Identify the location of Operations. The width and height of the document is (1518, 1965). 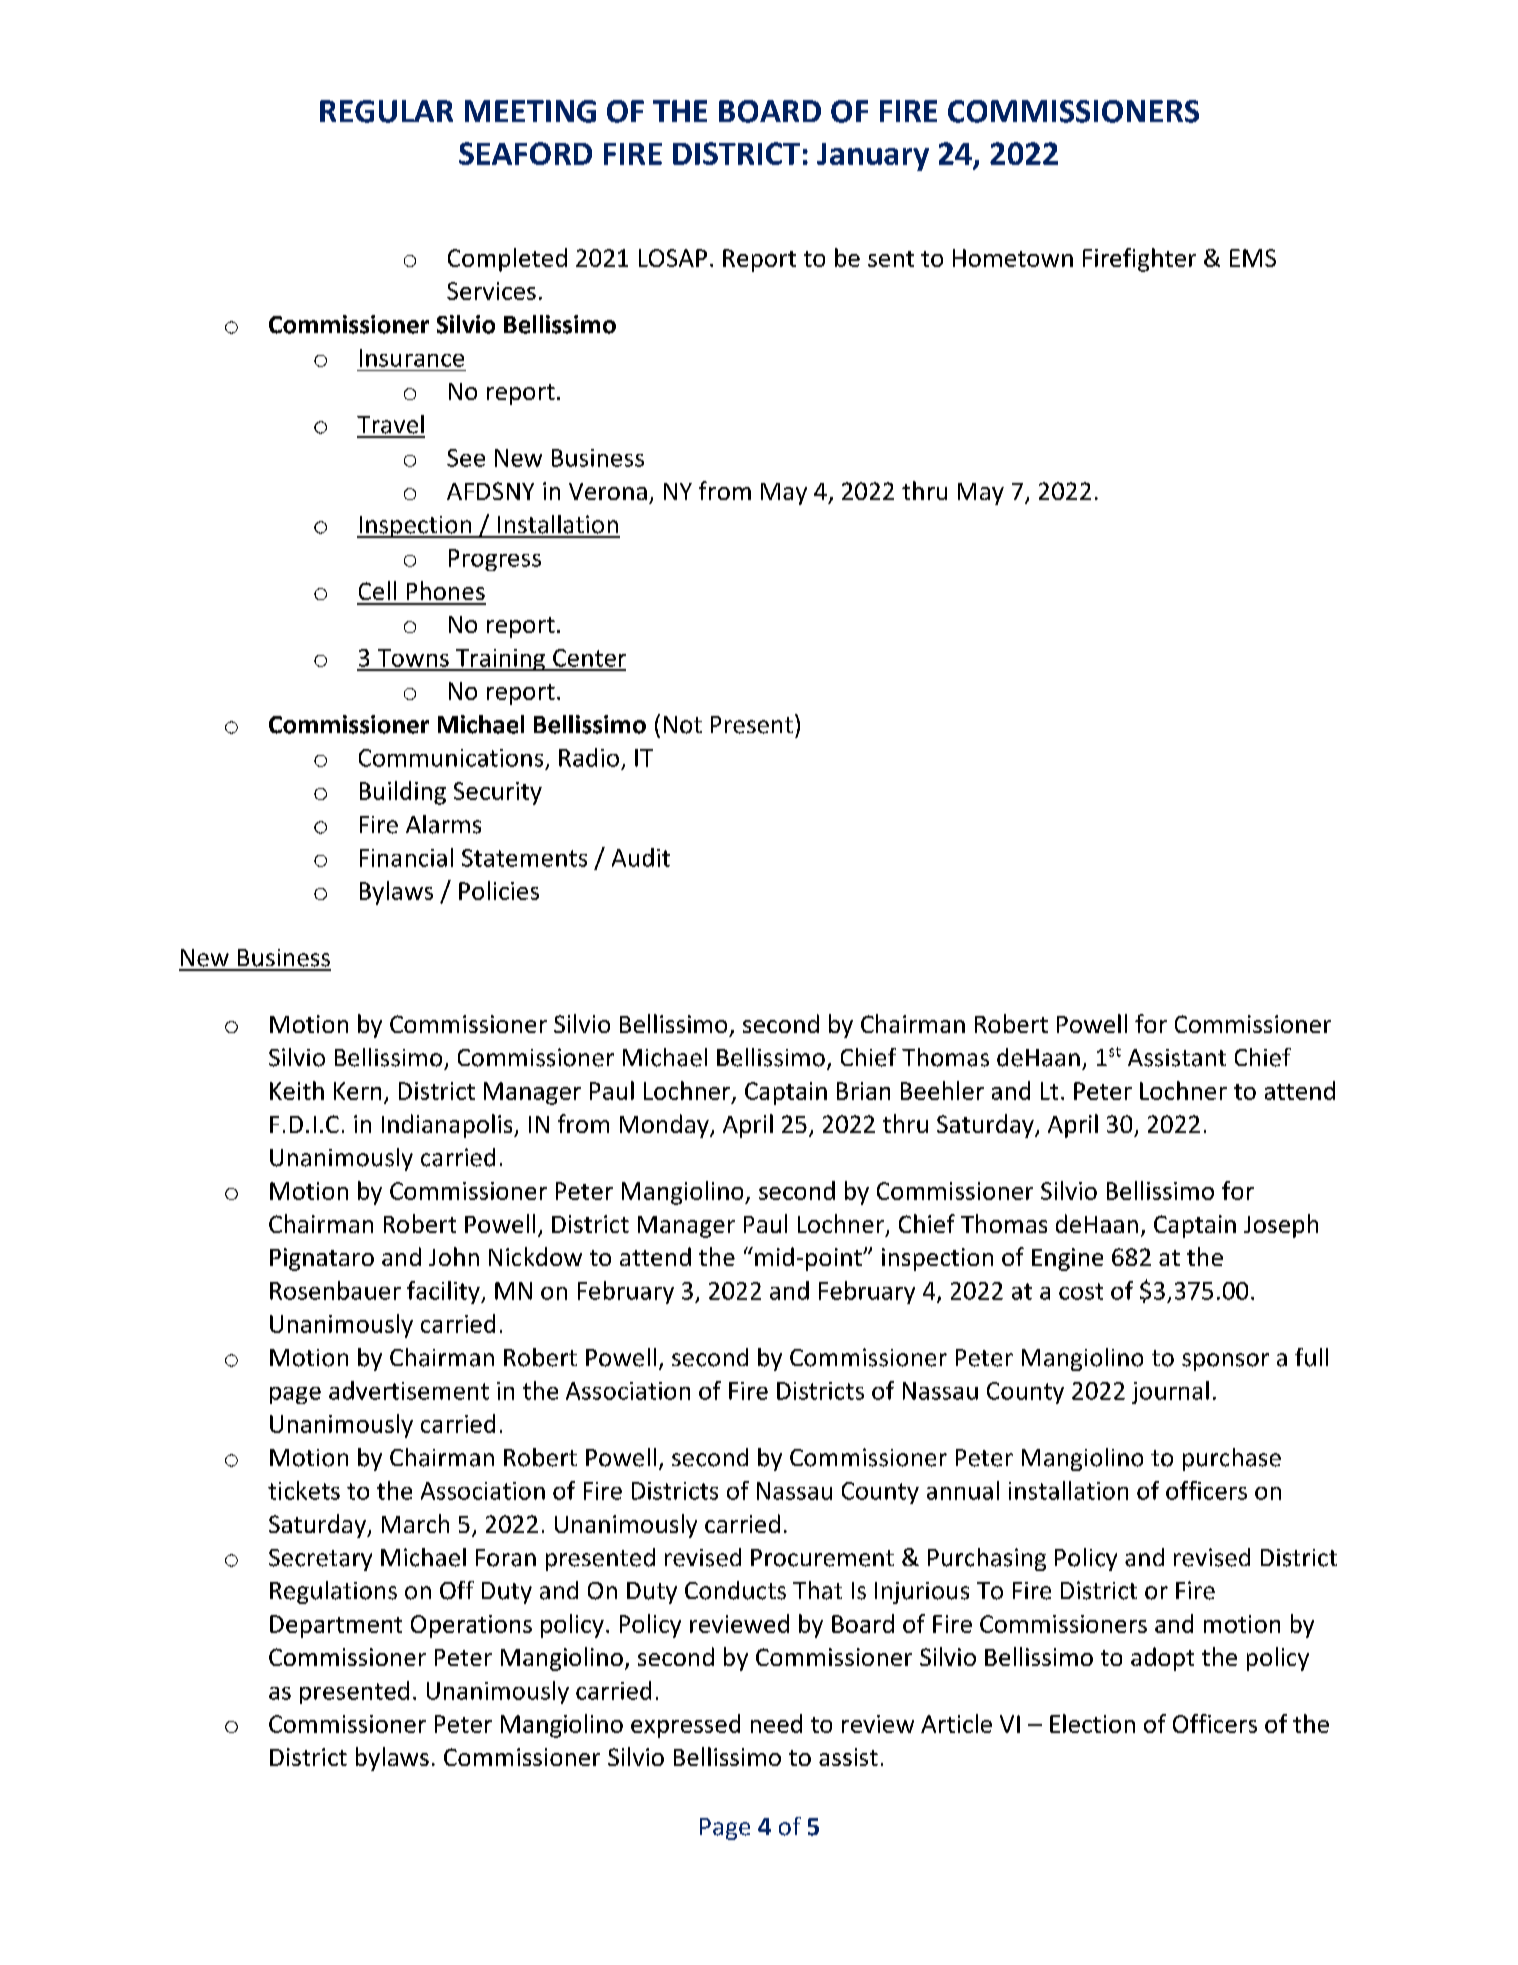
(471, 1626).
